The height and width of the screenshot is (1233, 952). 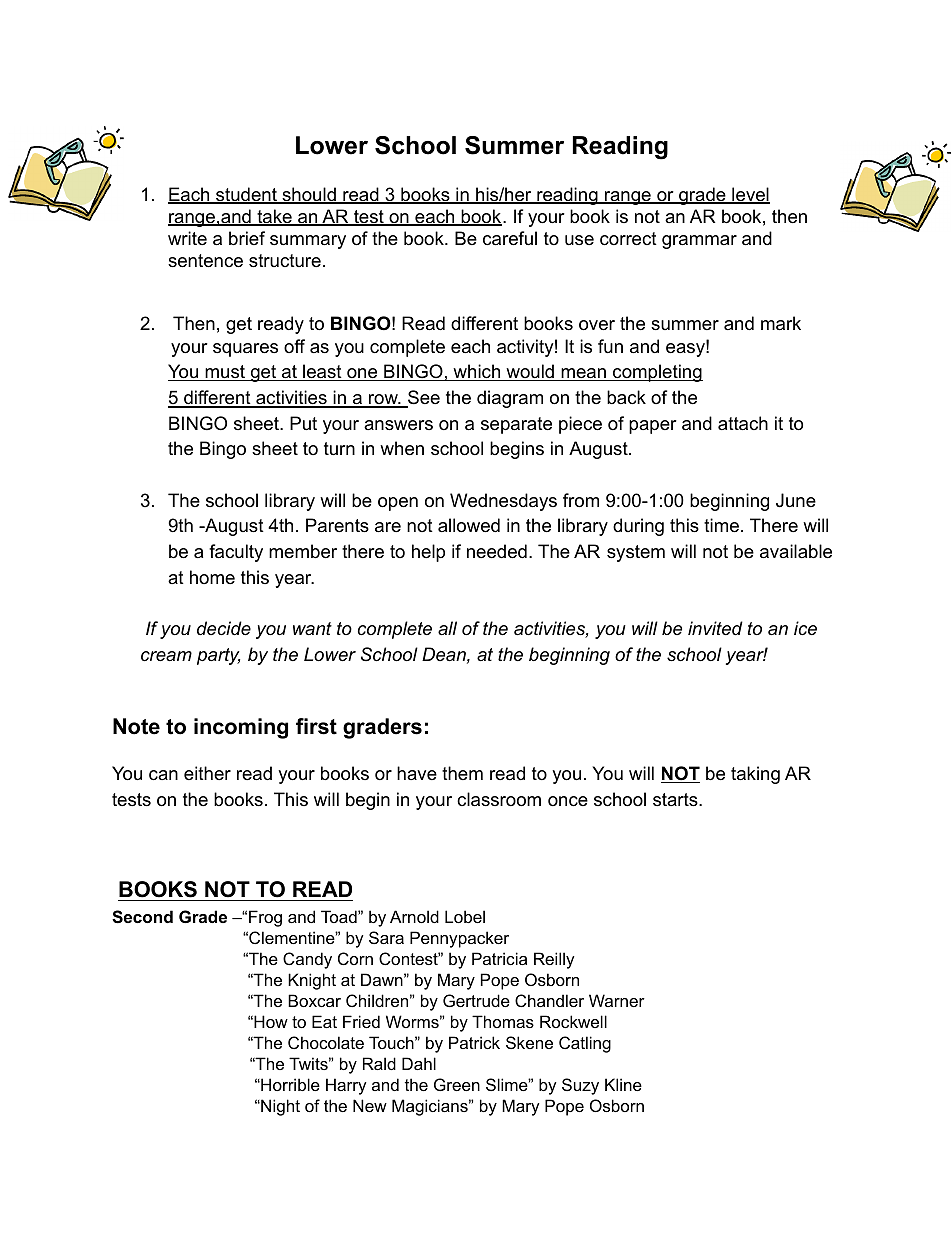 What do you see at coordinates (510, 238) in the screenshot?
I see `careful` at bounding box center [510, 238].
